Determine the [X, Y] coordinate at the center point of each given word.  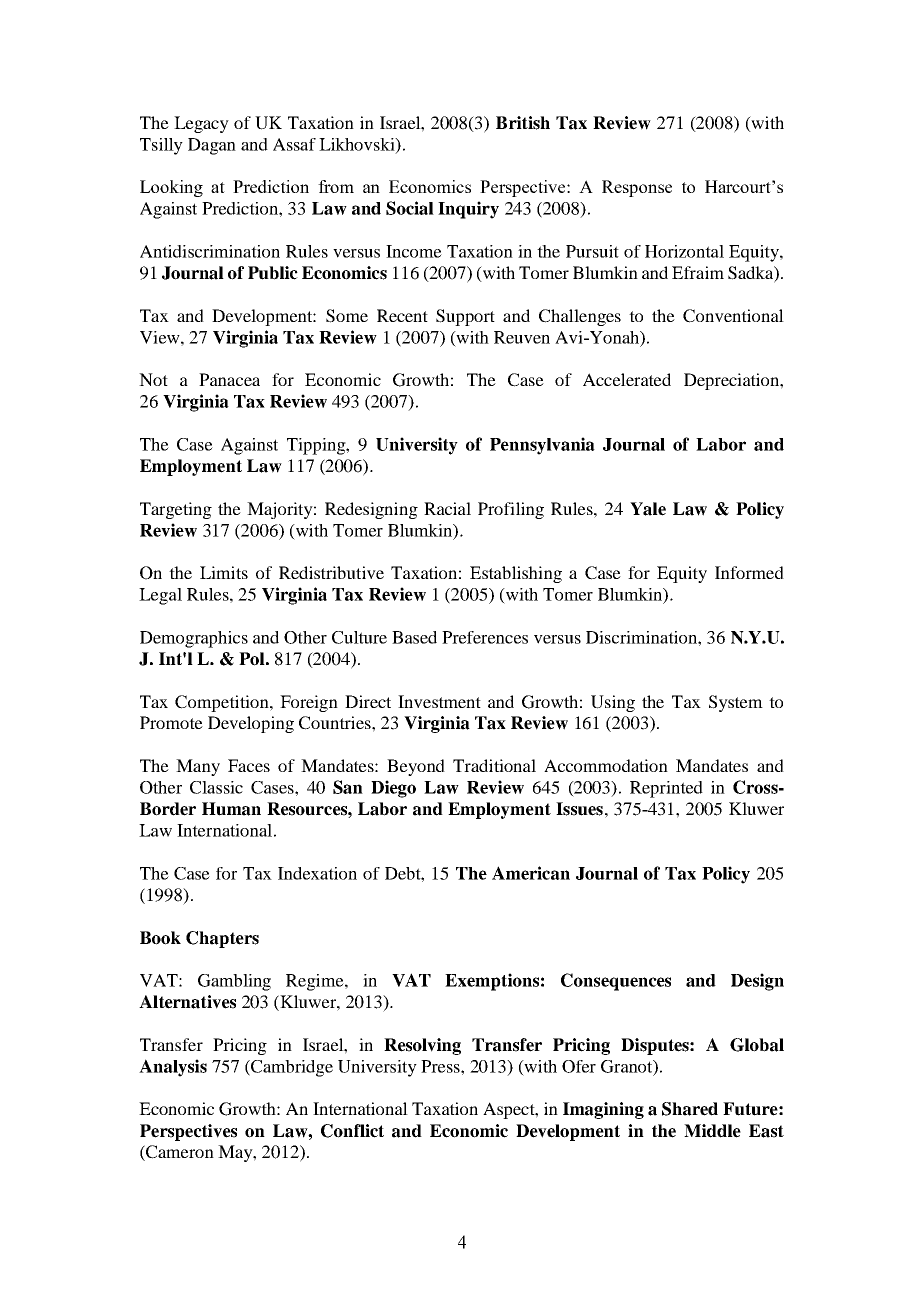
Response [637, 188]
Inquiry [468, 210]
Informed [749, 572]
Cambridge [291, 1068]
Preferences [485, 637]
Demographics [194, 639]
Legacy [201, 124]
